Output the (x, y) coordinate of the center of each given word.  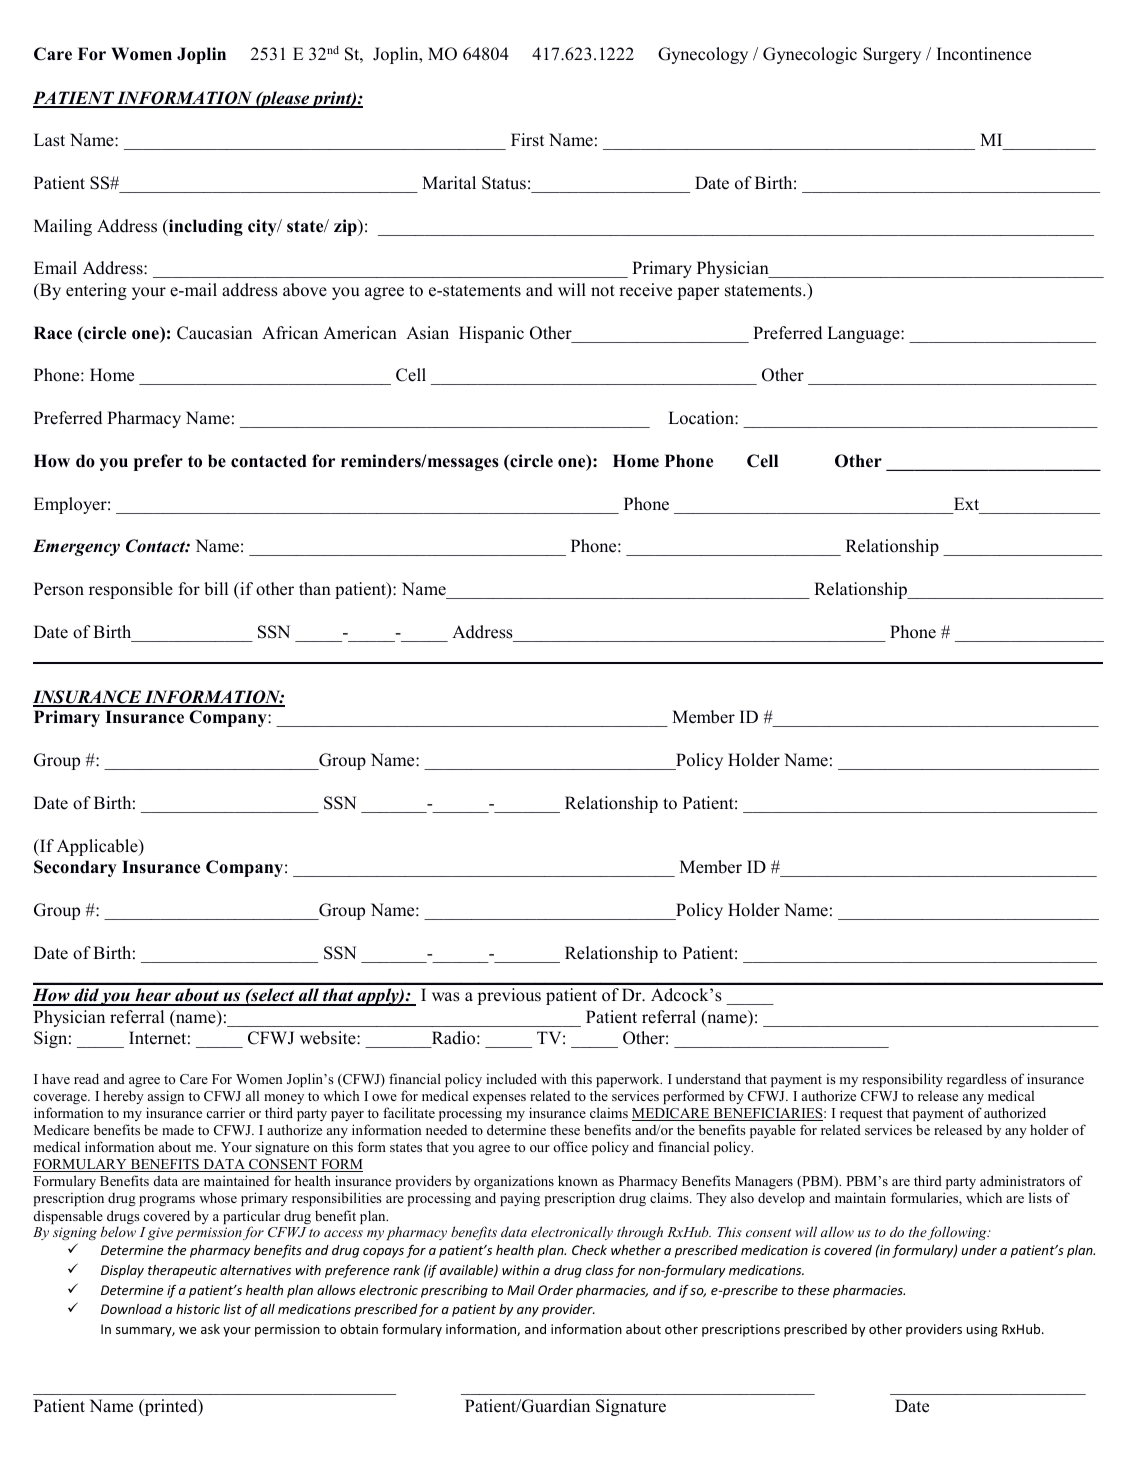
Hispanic (491, 334)
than (315, 588)
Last (49, 140)
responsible (131, 590)
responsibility (902, 1080)
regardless (977, 1080)
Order (555, 1290)
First (527, 140)
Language (864, 334)
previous (509, 996)
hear (153, 996)
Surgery (892, 55)
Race (53, 333)
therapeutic (182, 1271)
